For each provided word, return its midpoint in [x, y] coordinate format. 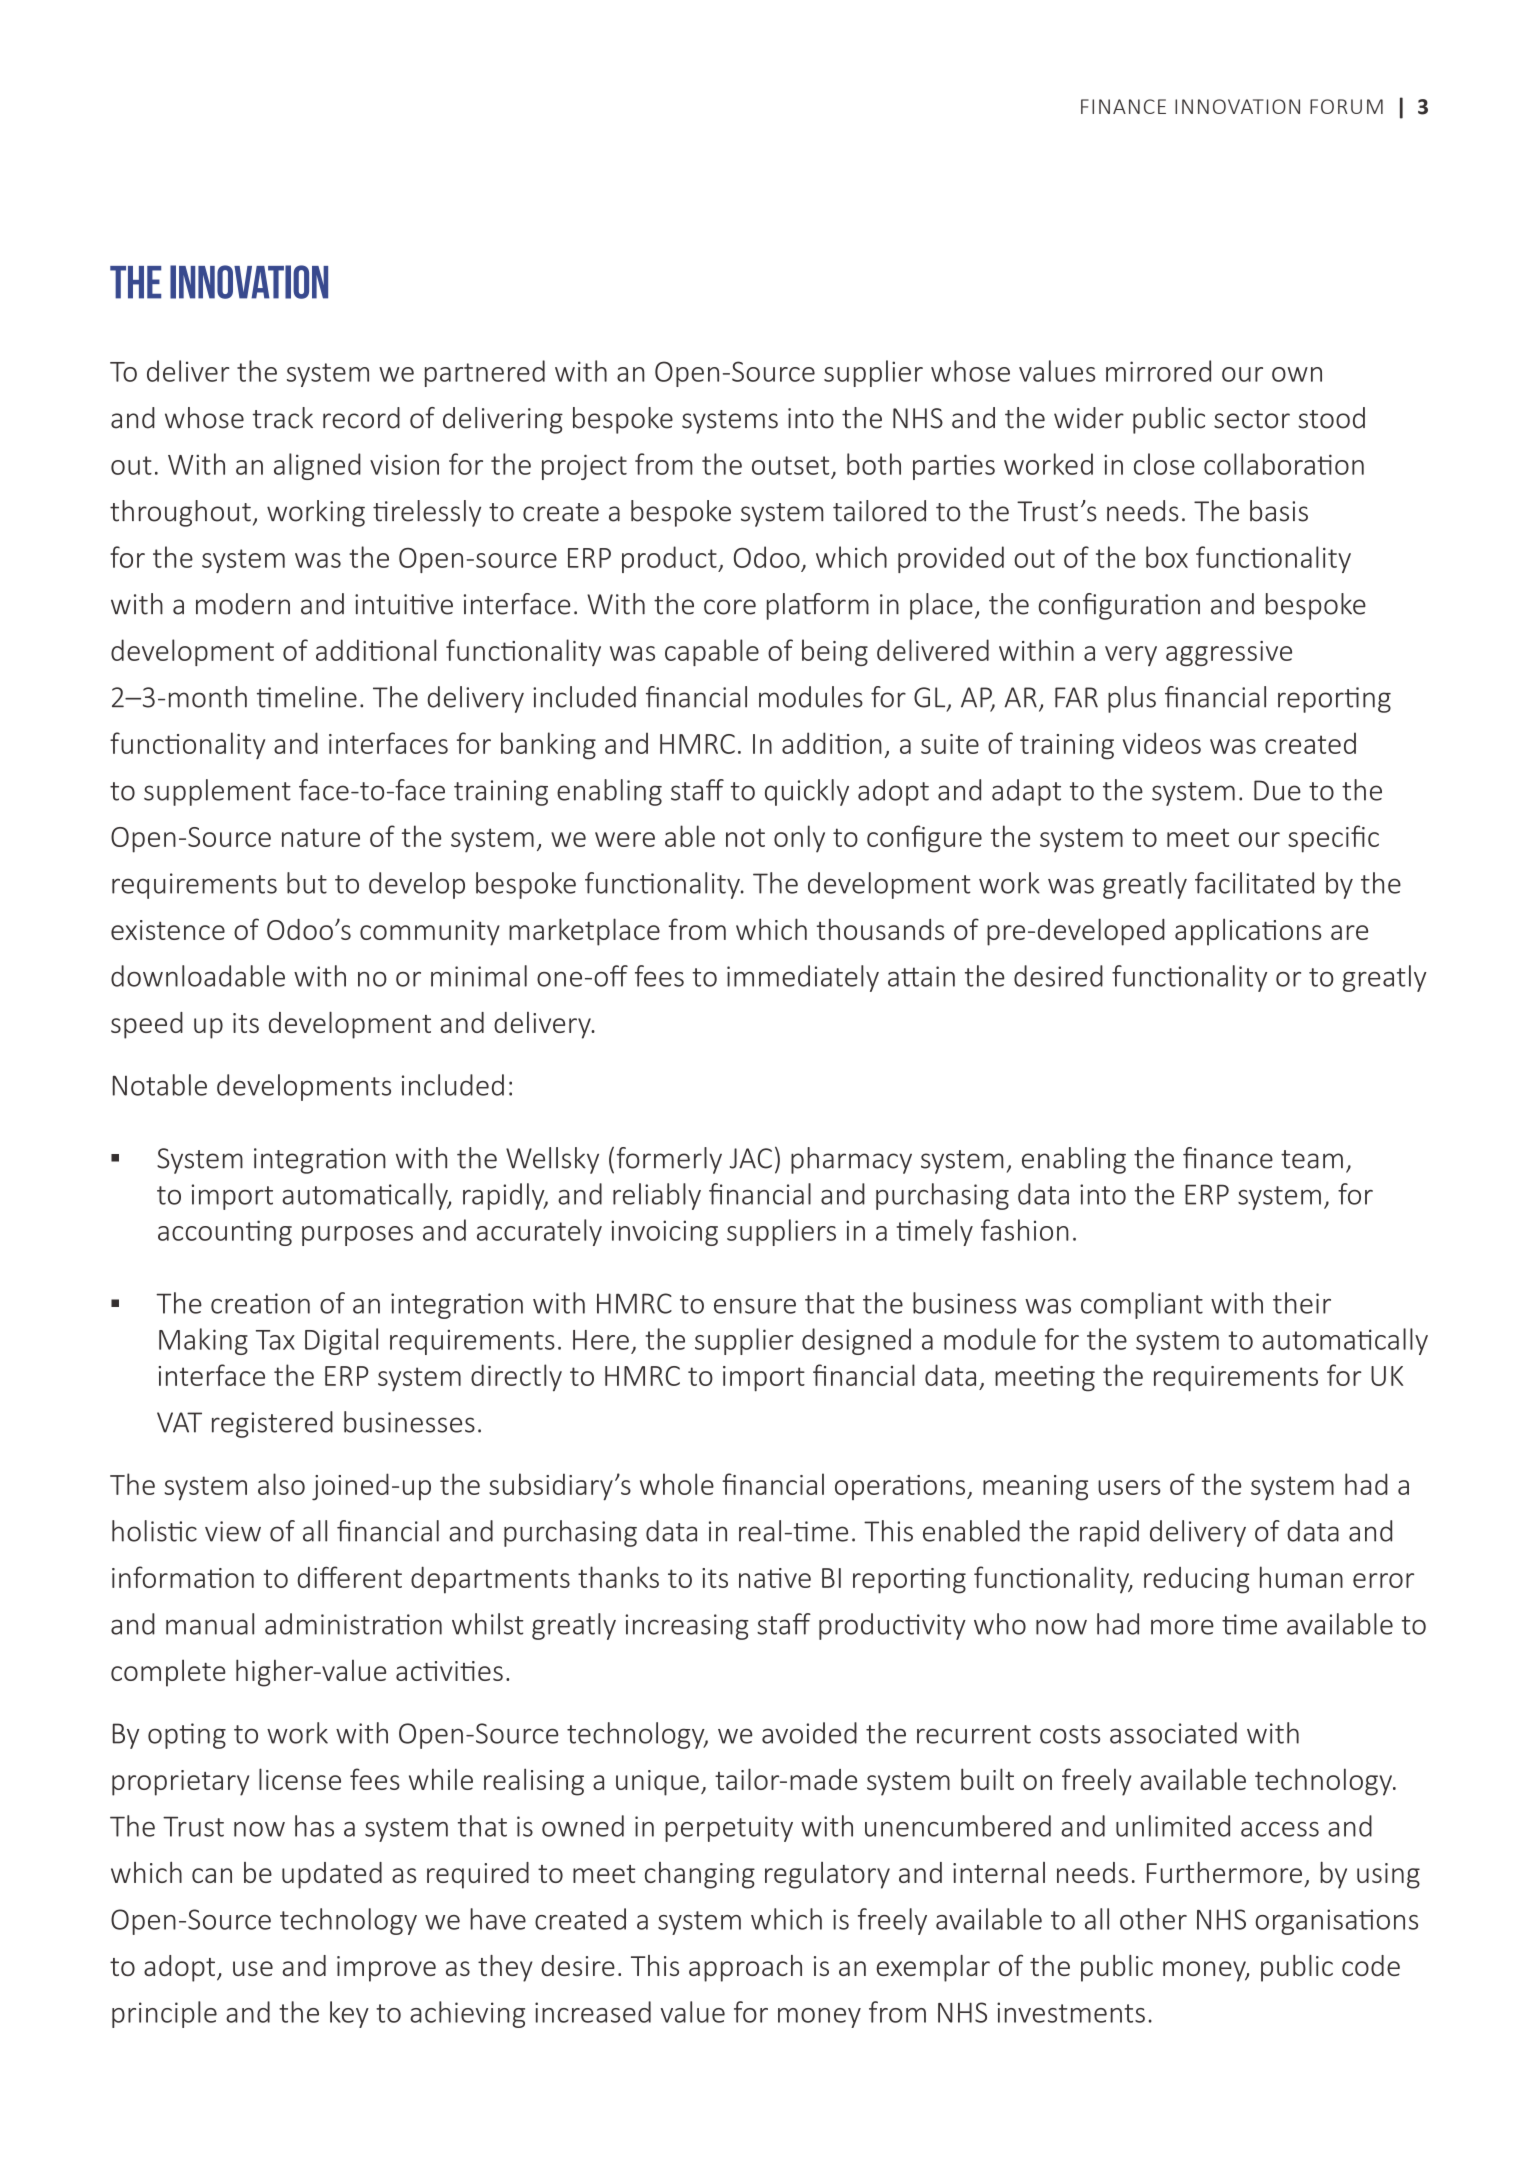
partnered [485, 373]
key [349, 2014]
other [1153, 1919]
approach [745, 1968]
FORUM [1346, 106]
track [282, 418]
